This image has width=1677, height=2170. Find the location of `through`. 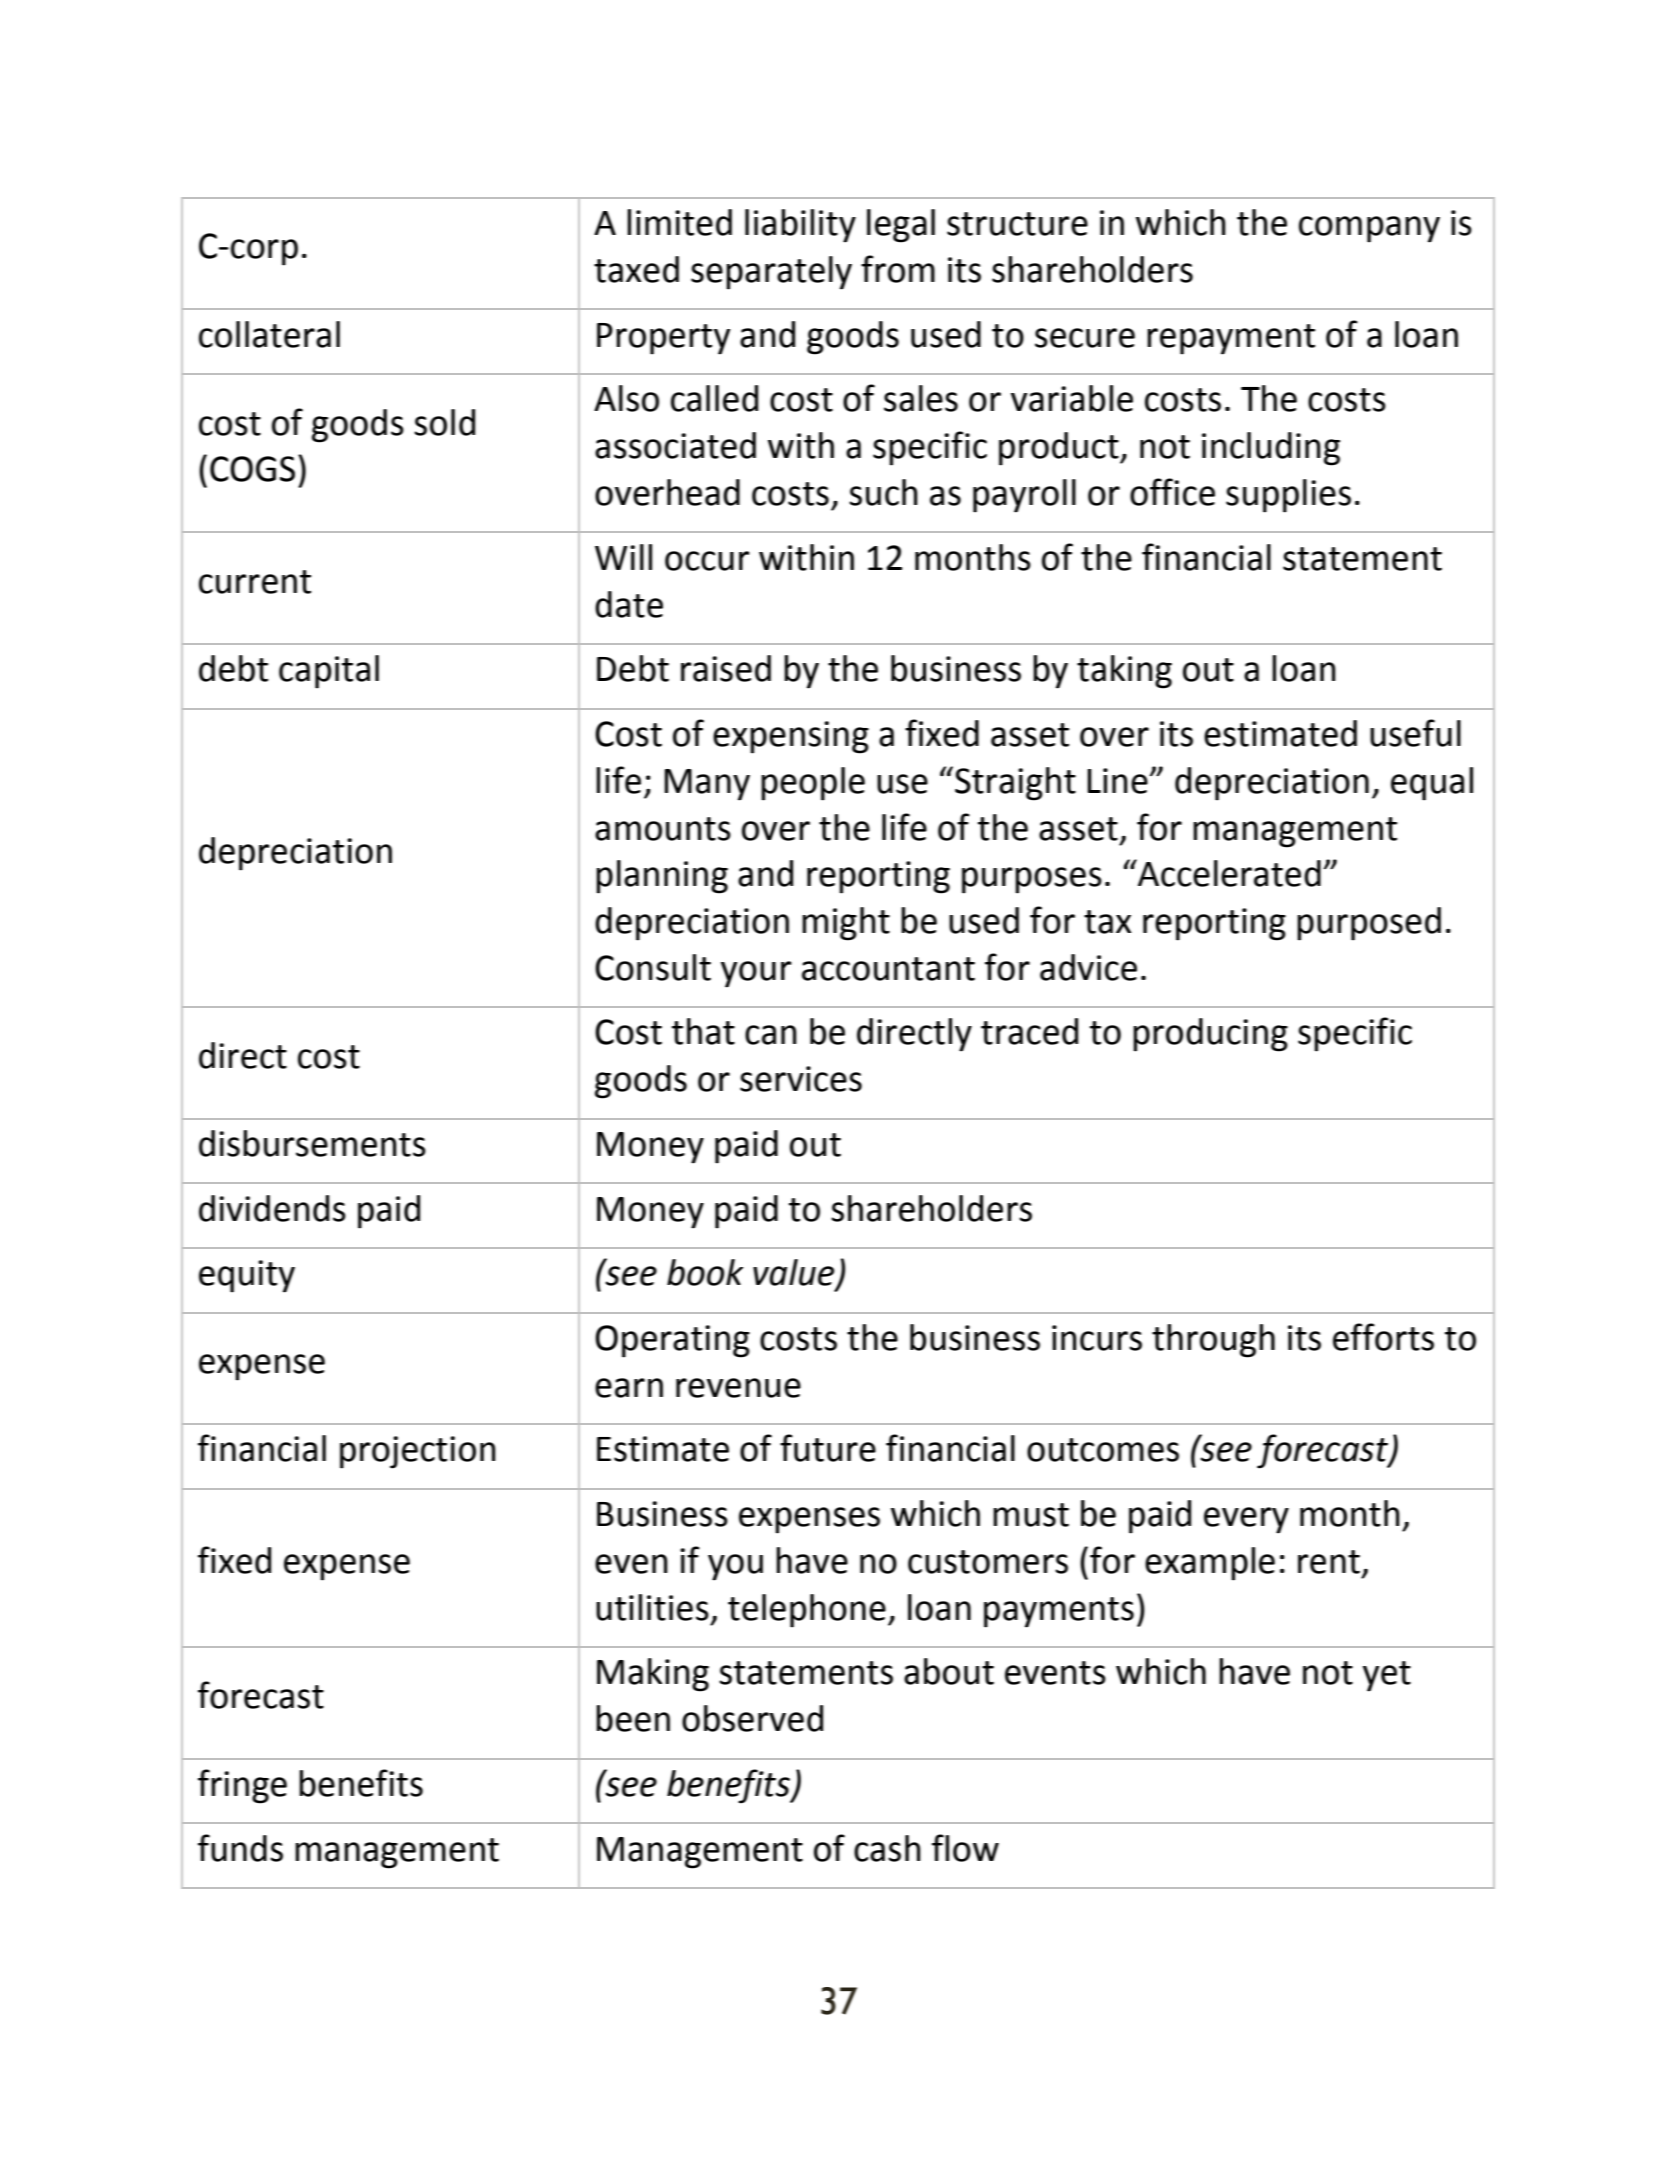

through is located at coordinates (1213, 1341).
